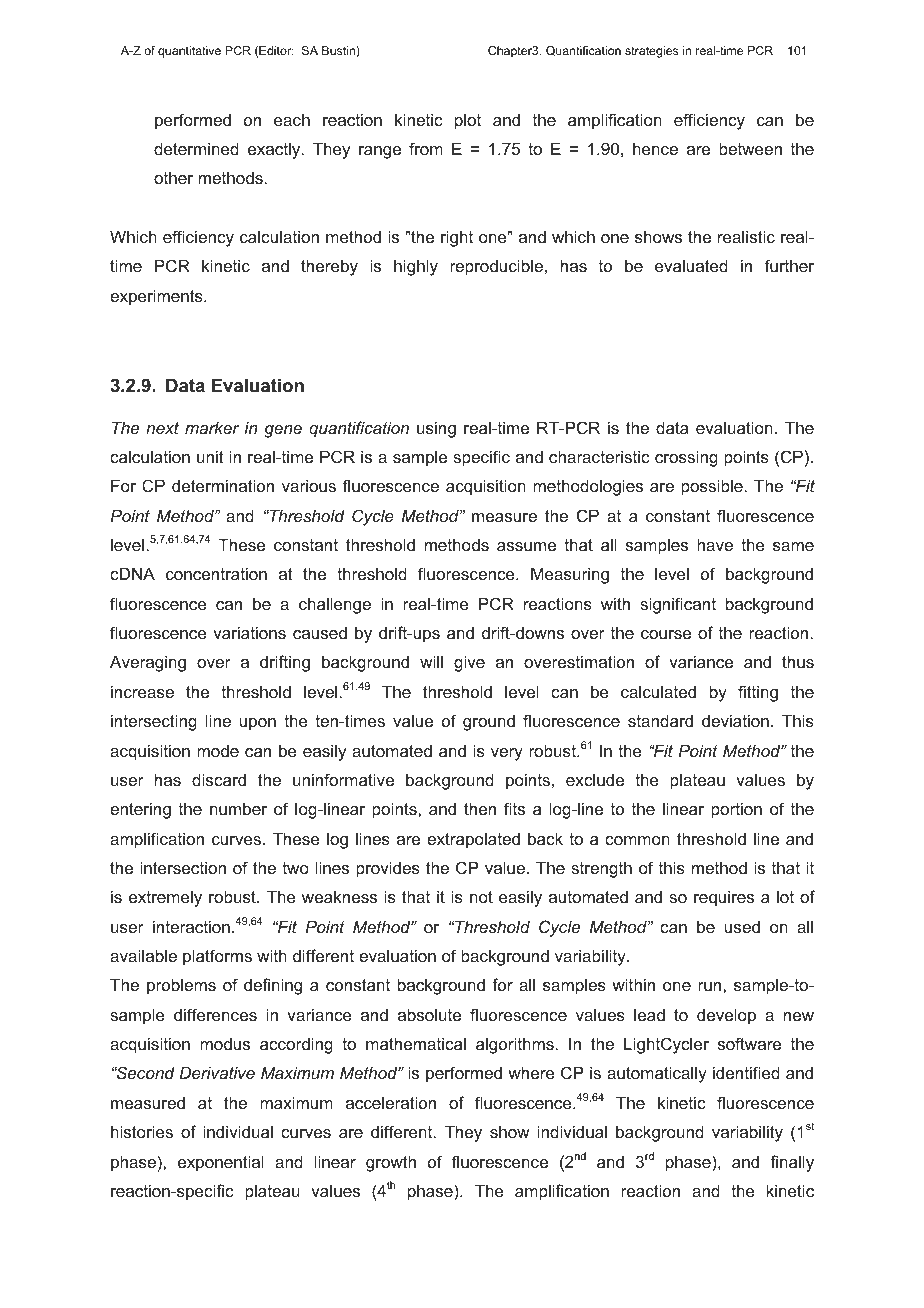  Describe the element at coordinates (391, 1102) in the screenshot. I see `acceleration` at that location.
